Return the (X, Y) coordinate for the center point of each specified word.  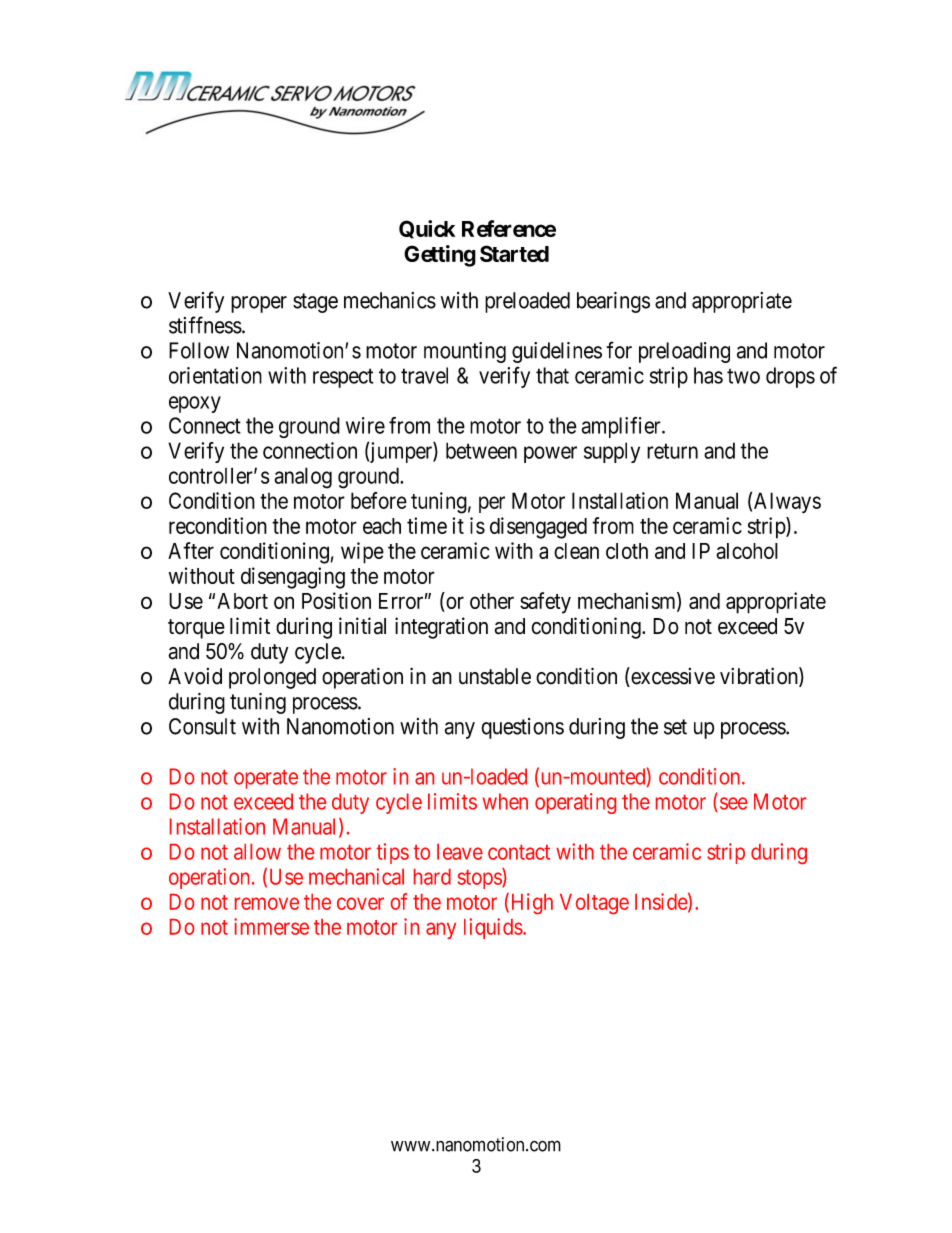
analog (303, 478)
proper (259, 304)
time (427, 525)
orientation (215, 375)
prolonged (272, 678)
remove (267, 903)
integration (441, 628)
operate (266, 779)
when (505, 801)
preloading (684, 352)
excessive (672, 677)
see (733, 803)
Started (514, 253)
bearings (613, 302)
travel (424, 375)
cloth (627, 551)
